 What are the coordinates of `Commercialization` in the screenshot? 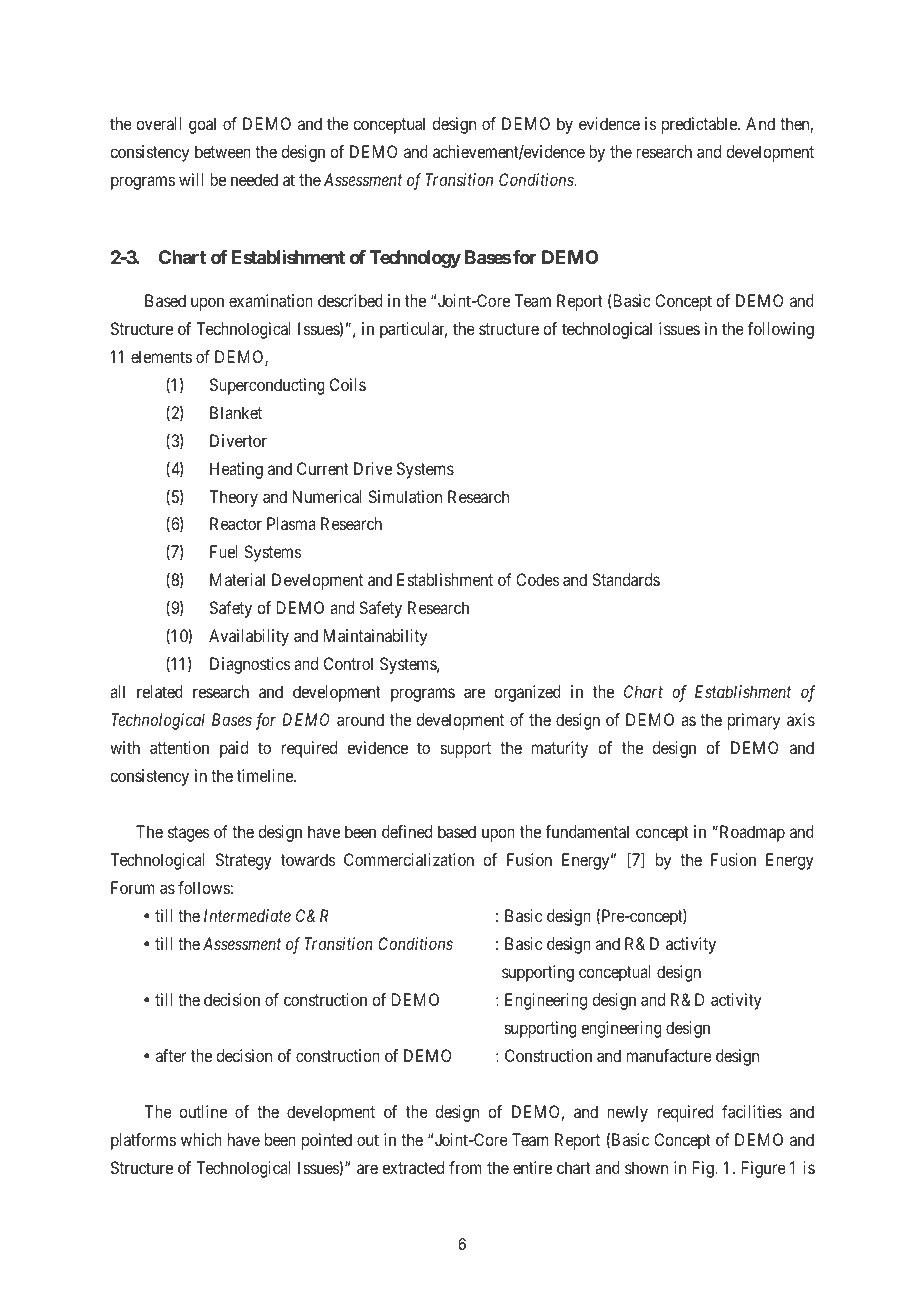 It's located at (409, 859).
